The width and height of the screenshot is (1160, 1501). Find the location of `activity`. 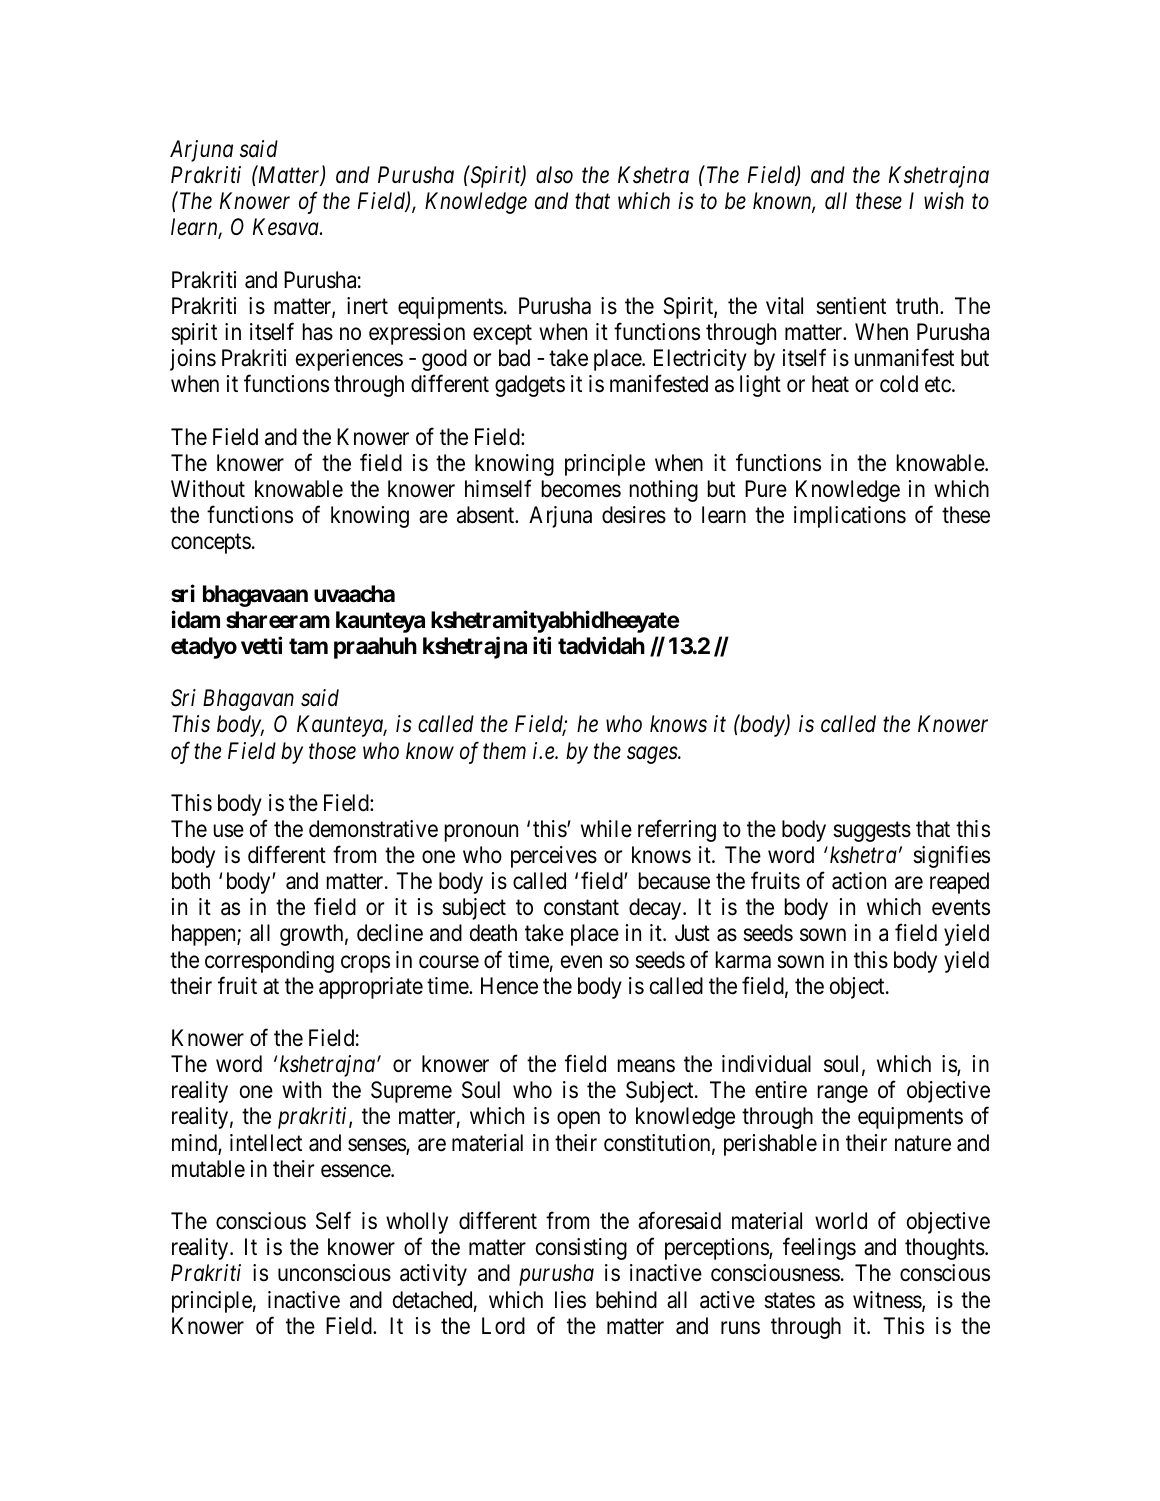

activity is located at coordinates (433, 1275).
